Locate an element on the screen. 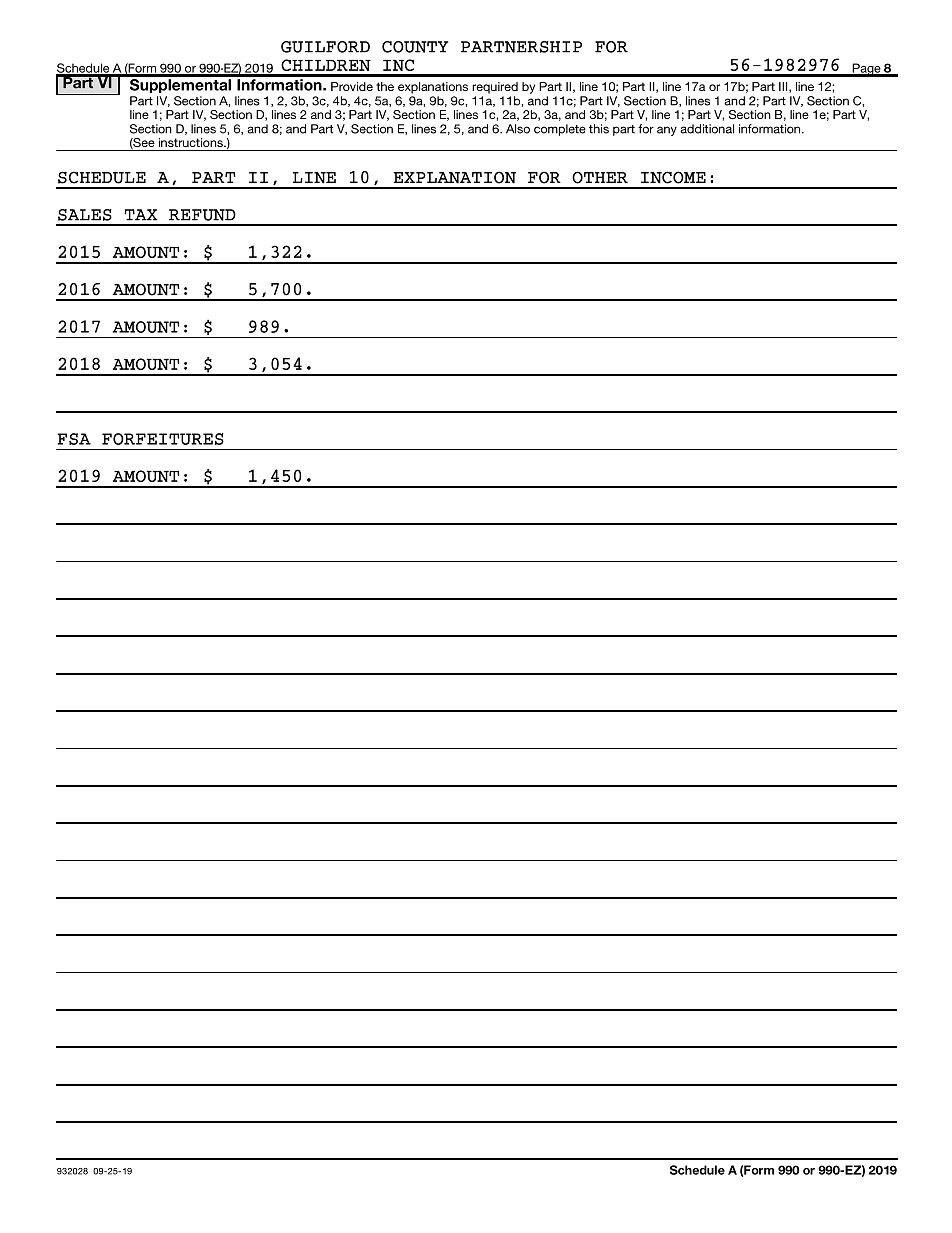 The image size is (952, 1233). SALES is located at coordinates (85, 215).
